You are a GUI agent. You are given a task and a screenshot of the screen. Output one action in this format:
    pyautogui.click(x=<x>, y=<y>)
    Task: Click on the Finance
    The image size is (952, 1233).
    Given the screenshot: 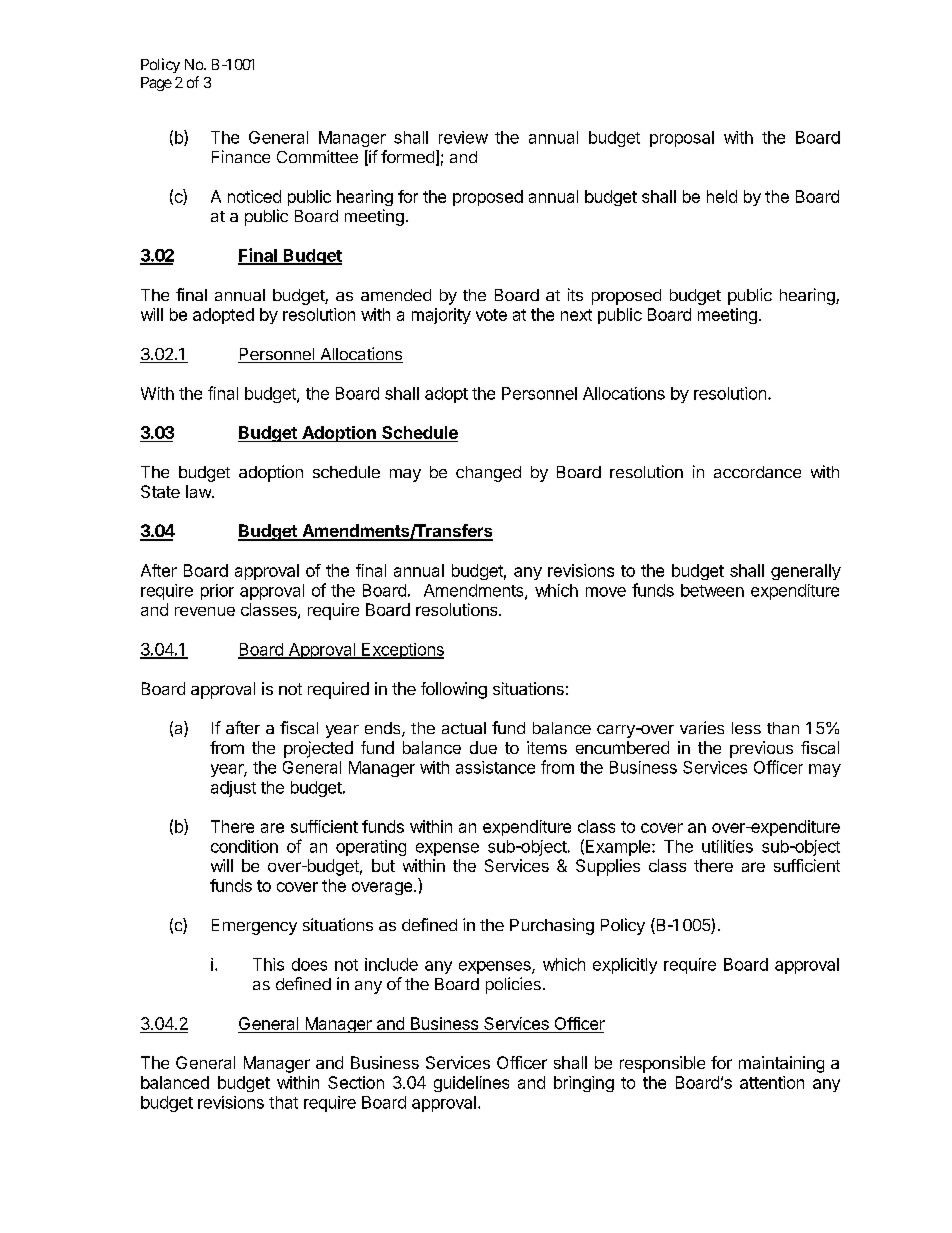 What is the action you would take?
    pyautogui.click(x=241, y=156)
